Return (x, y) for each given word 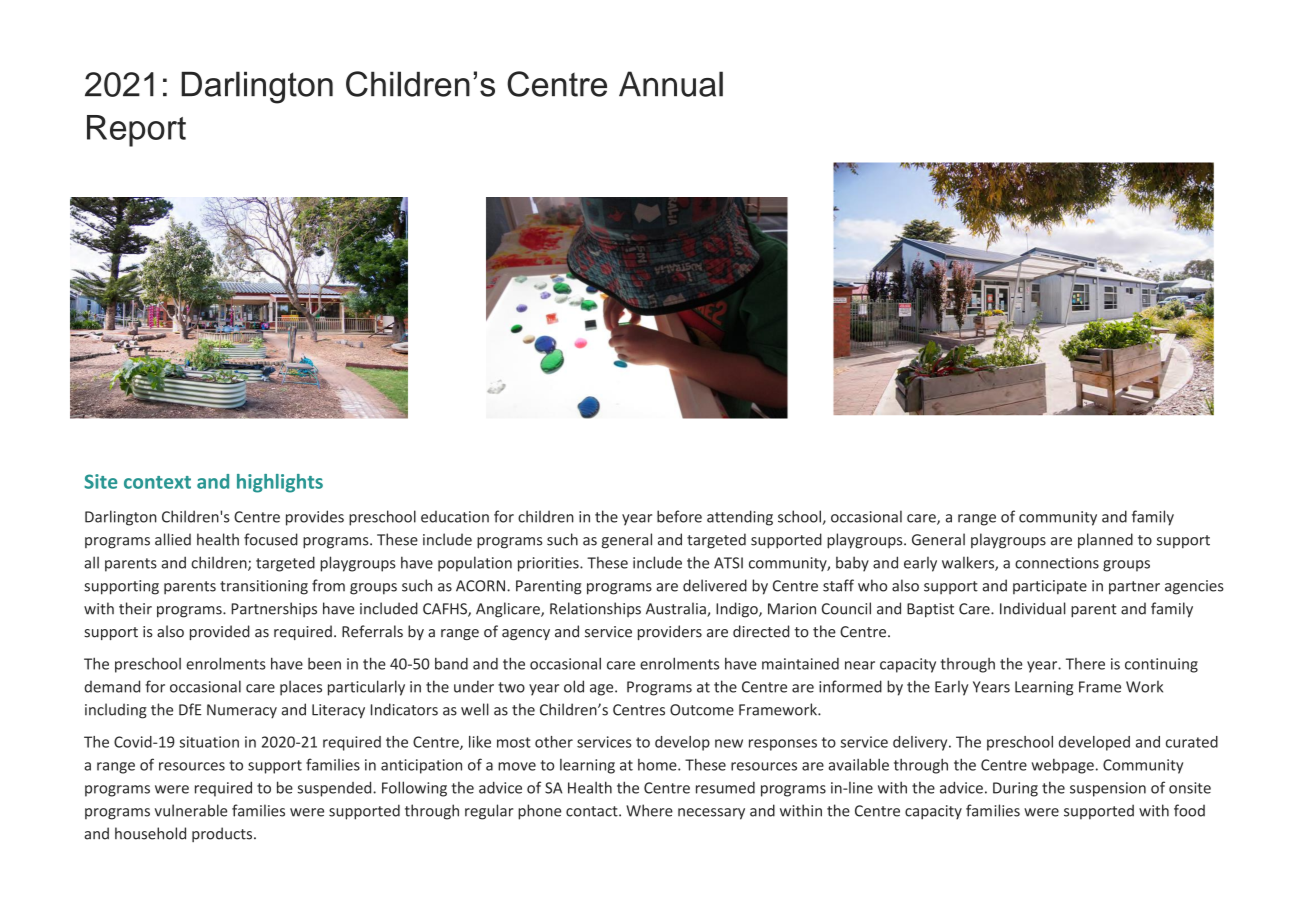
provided (220, 632)
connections (1057, 563)
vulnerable (191, 810)
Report (136, 131)
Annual (671, 84)
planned (1105, 541)
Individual (1033, 608)
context (157, 482)
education (455, 517)
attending (740, 518)
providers (670, 632)
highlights (280, 483)
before (679, 516)
